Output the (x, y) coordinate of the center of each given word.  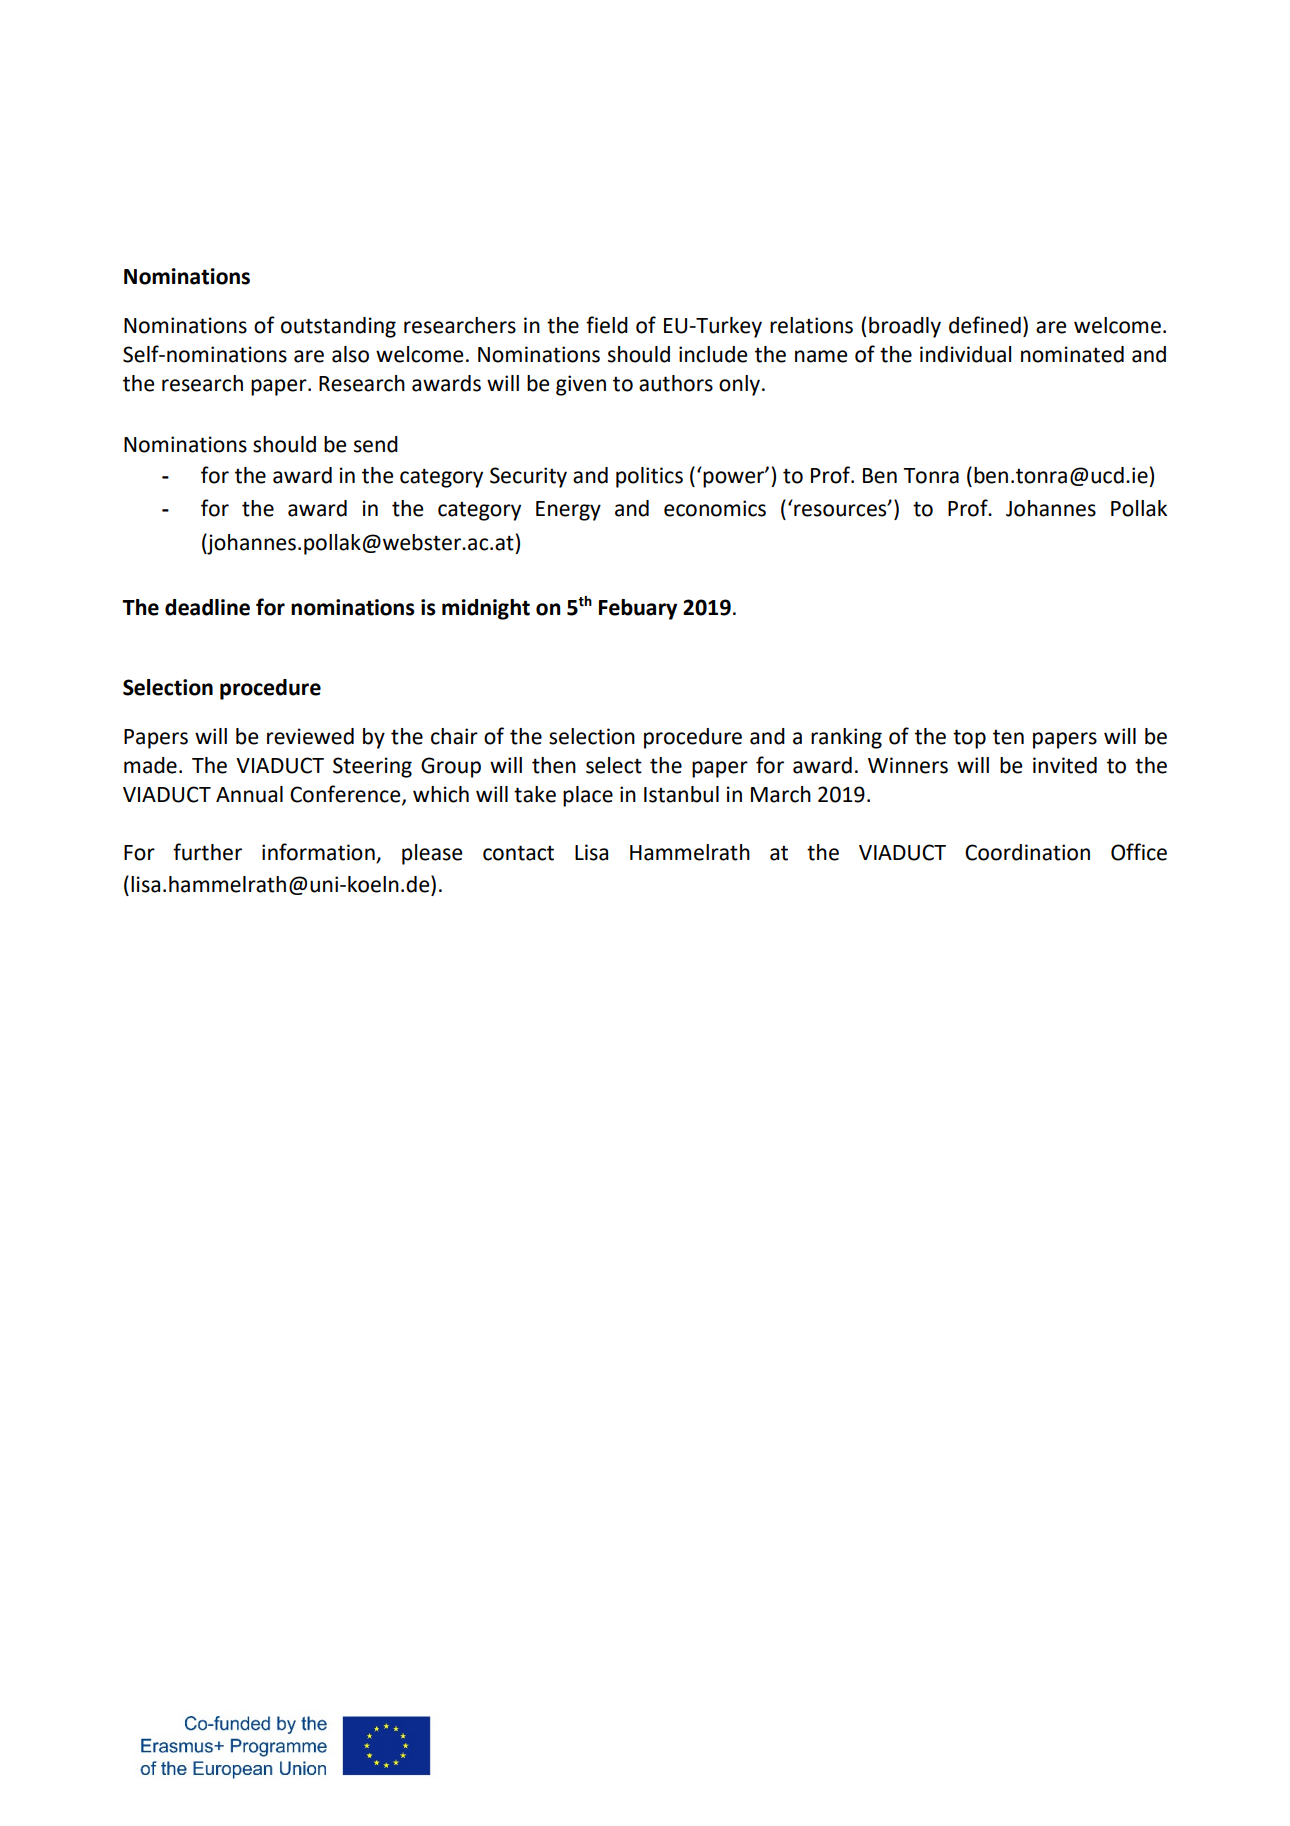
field (607, 325)
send (376, 444)
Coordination (1027, 852)
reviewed (310, 736)
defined (985, 325)
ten (1008, 737)
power (735, 478)
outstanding (338, 327)
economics (715, 508)
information (319, 853)
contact (518, 853)
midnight (486, 609)
